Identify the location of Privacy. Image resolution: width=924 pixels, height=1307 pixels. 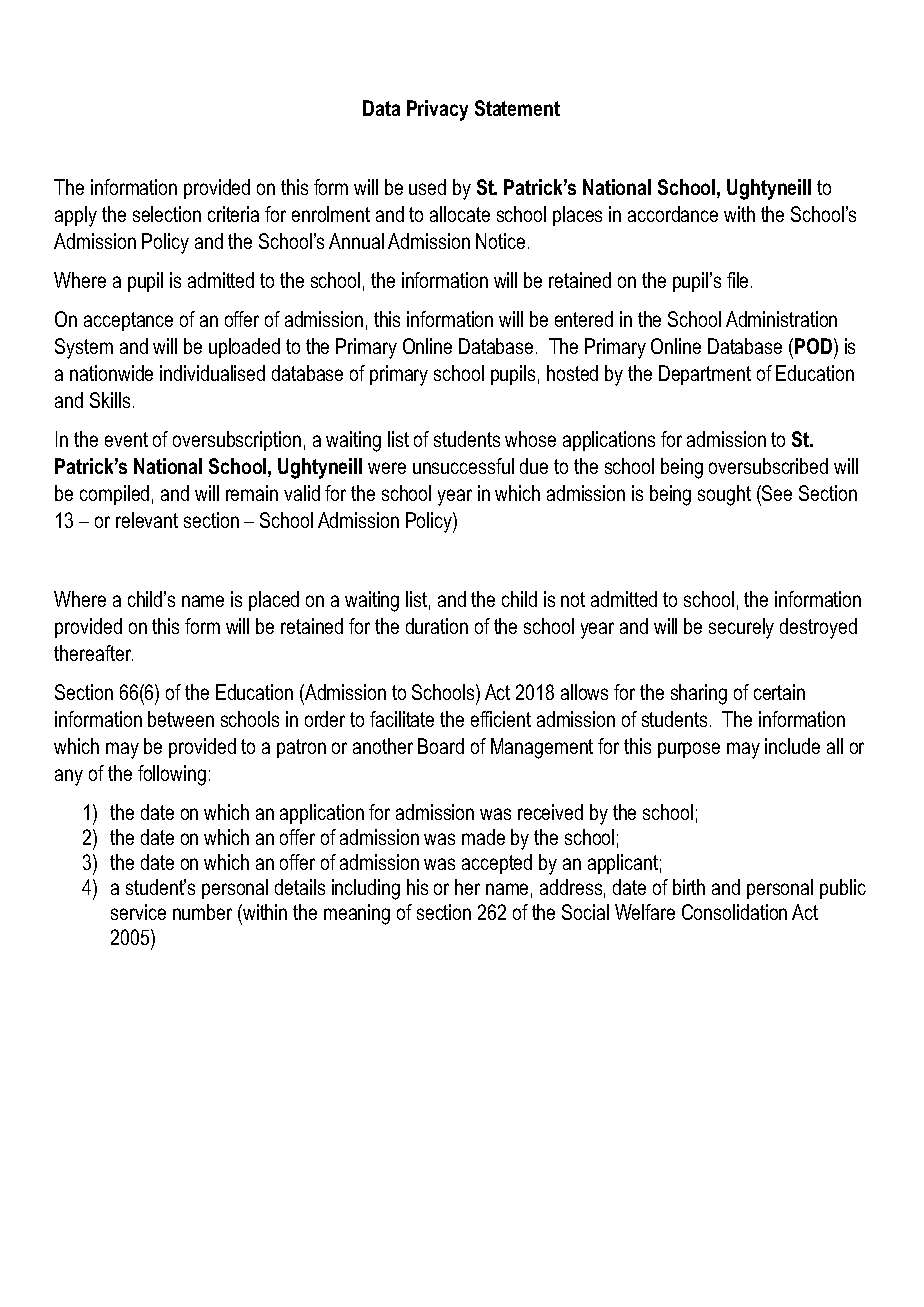
(437, 110).
